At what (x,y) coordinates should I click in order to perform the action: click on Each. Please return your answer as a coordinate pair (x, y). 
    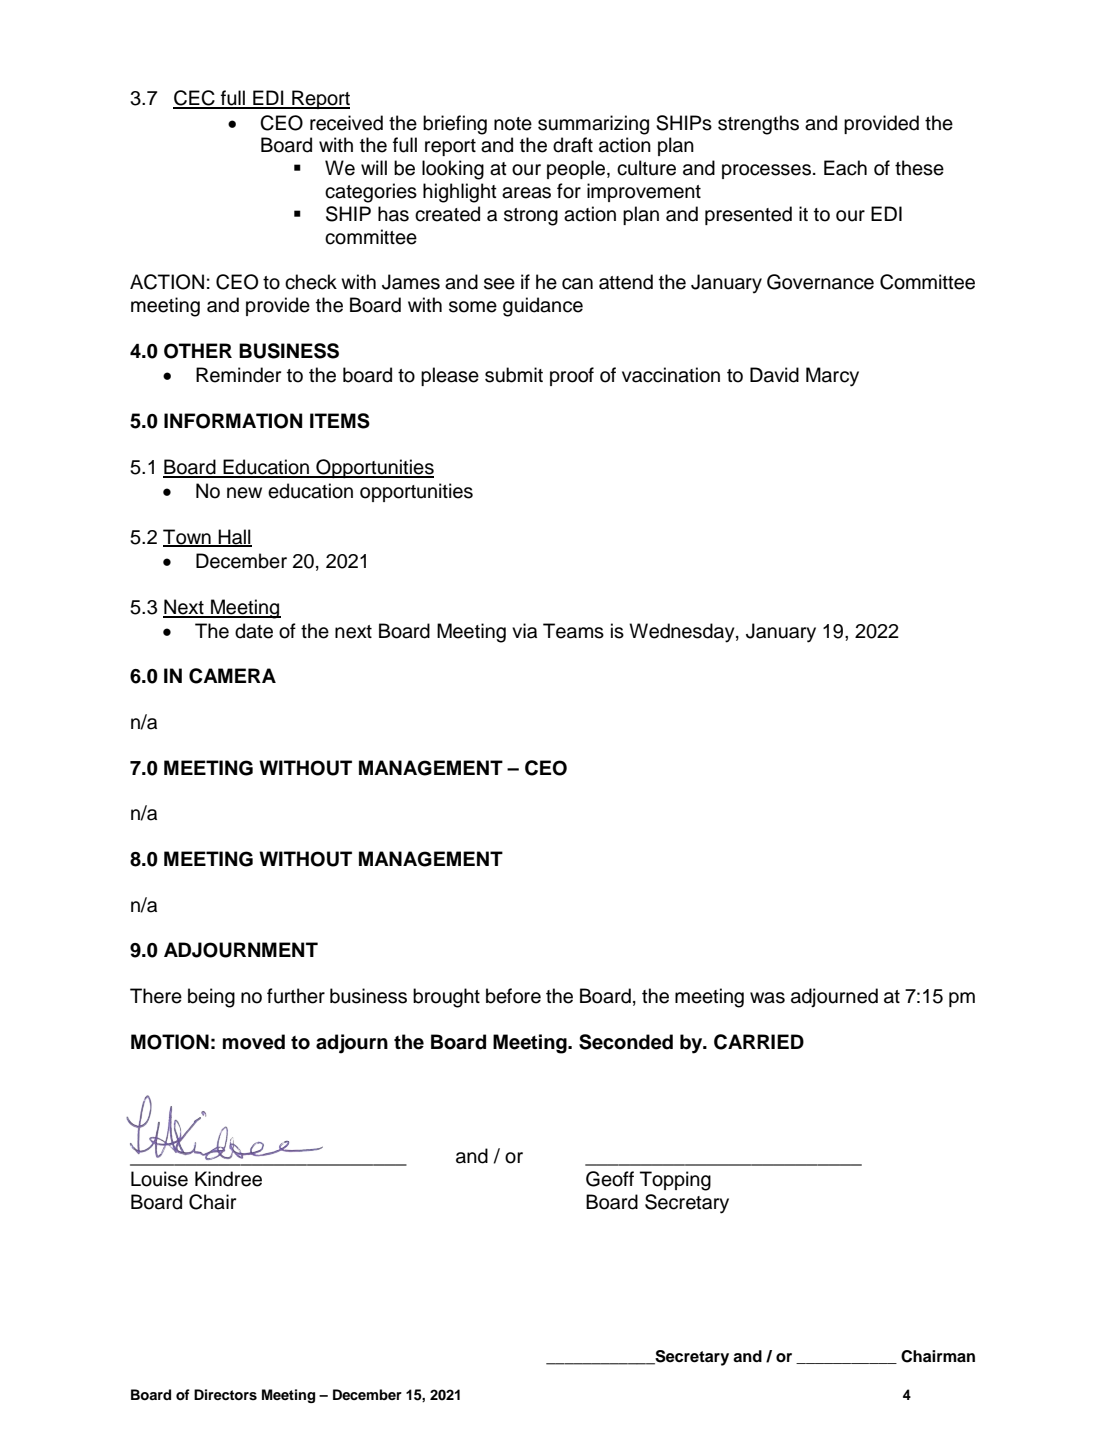
    Looking at the image, I should click on (845, 168).
